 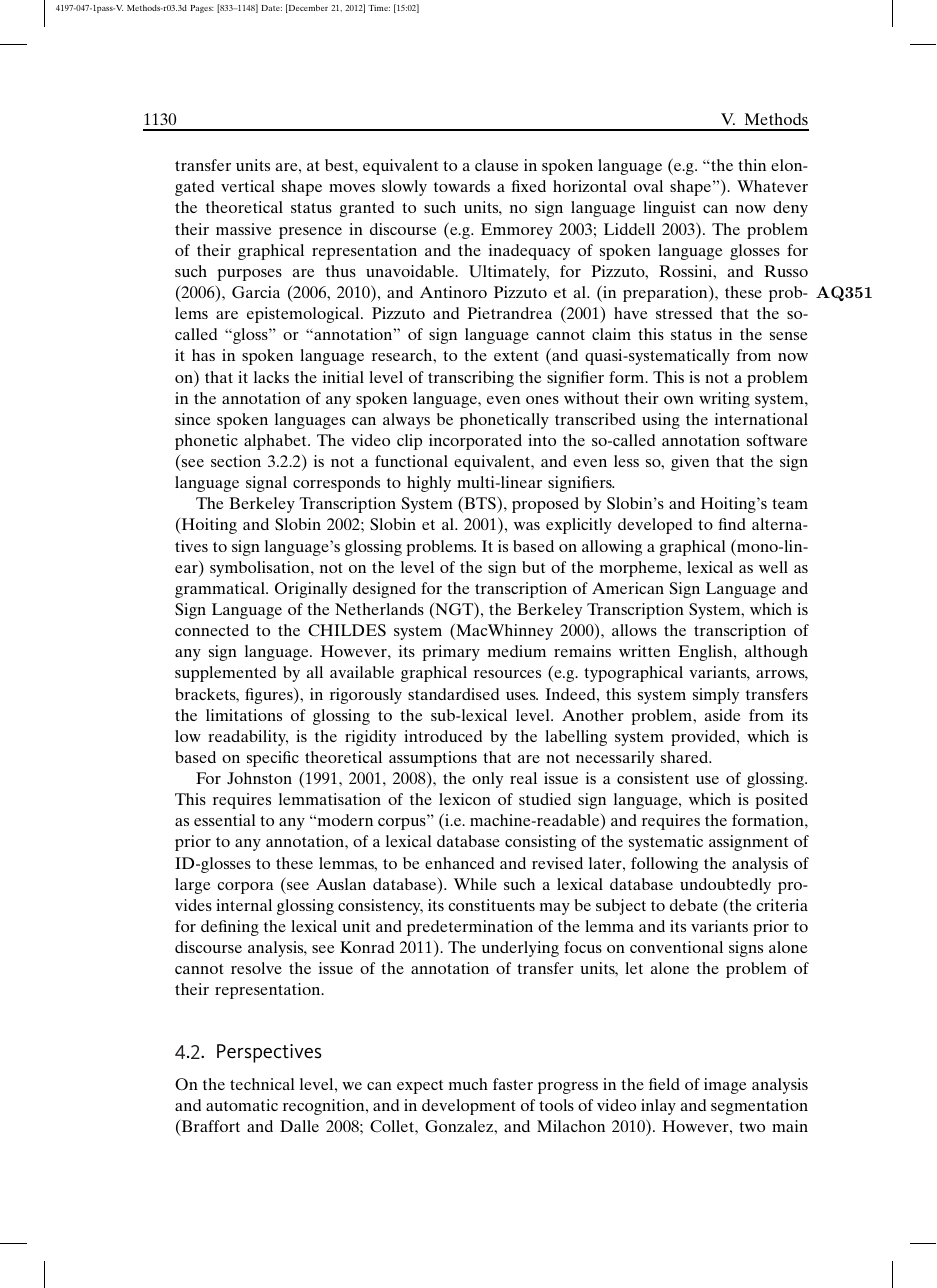 I want to click on find, so click(x=732, y=524).
